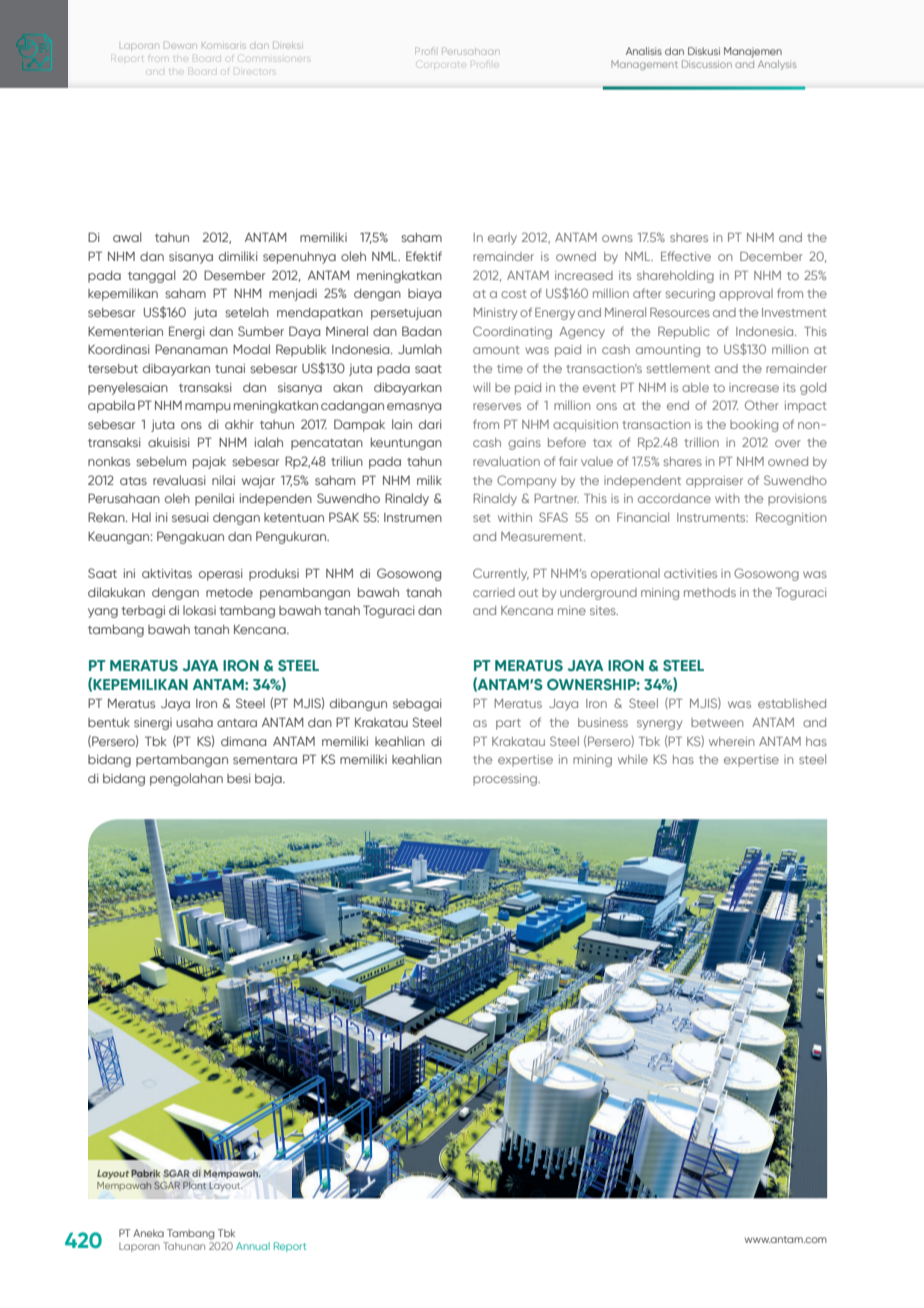 This screenshot has height=1308, width=924. Describe the element at coordinates (180, 45) in the screenshot. I see `Dewan` at that location.
